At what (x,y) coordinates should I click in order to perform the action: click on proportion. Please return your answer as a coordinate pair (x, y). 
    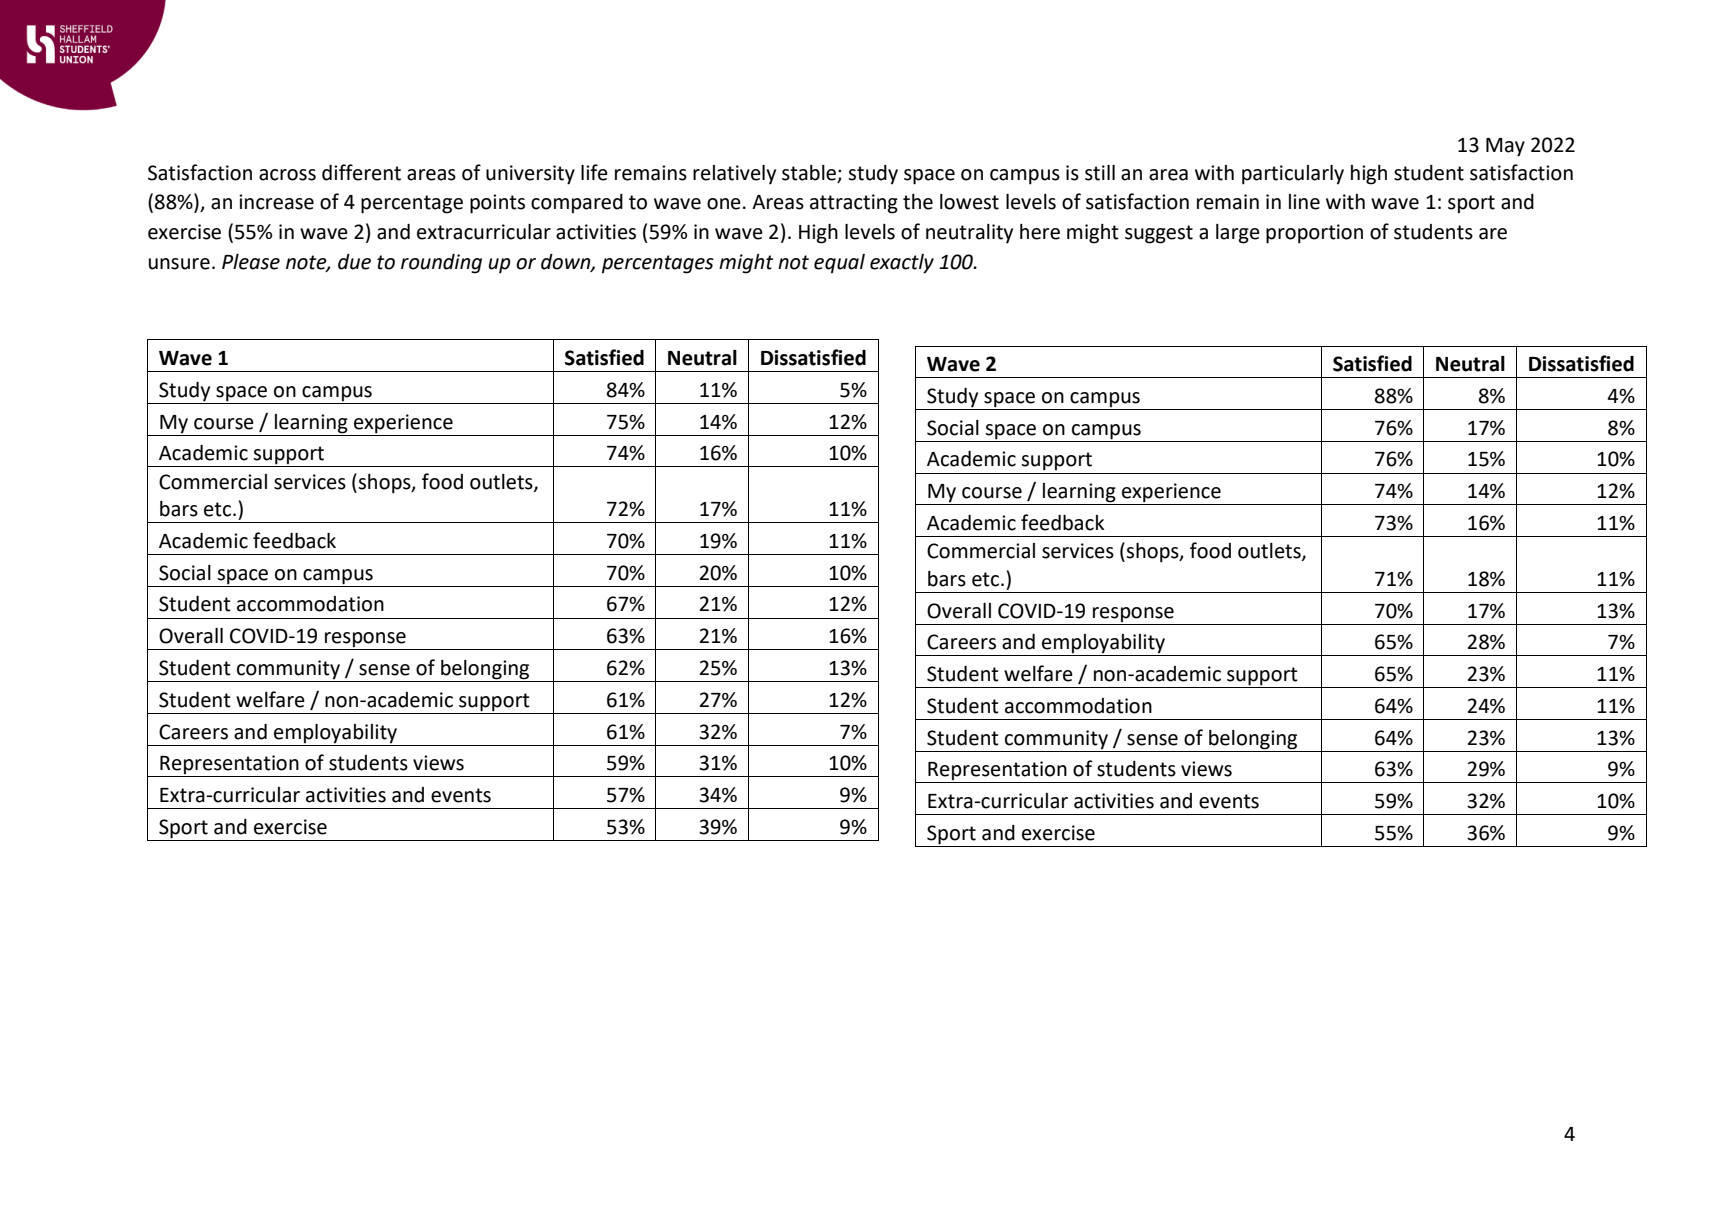
    Looking at the image, I should click on (1314, 234).
